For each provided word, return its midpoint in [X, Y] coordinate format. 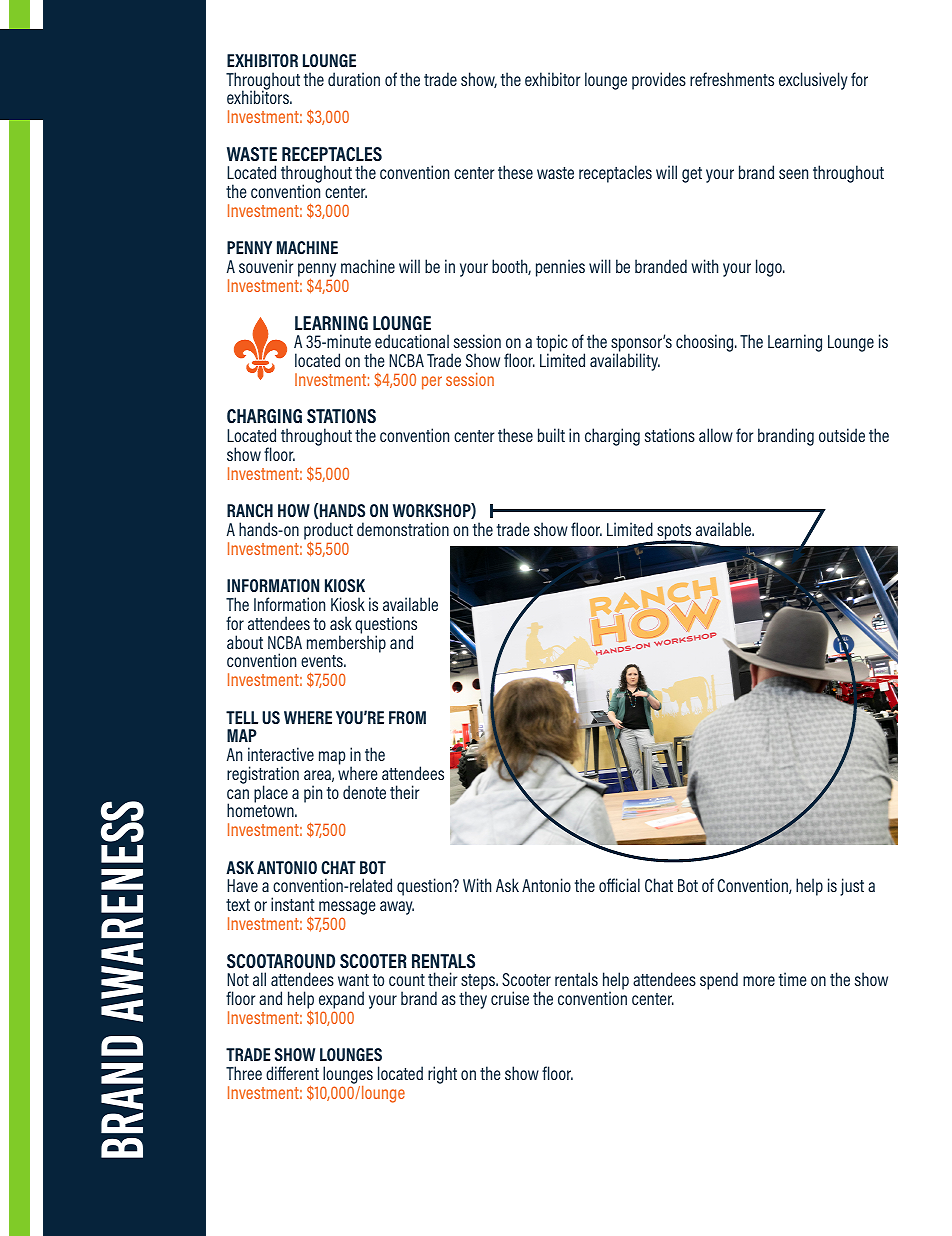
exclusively [813, 81]
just [852, 887]
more [759, 981]
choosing [706, 343]
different [292, 1073]
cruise [510, 998]
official [619, 885]
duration [354, 79]
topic [552, 344]
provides [659, 81]
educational [412, 341]
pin [313, 794]
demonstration [403, 529]
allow [716, 435]
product [328, 532]
